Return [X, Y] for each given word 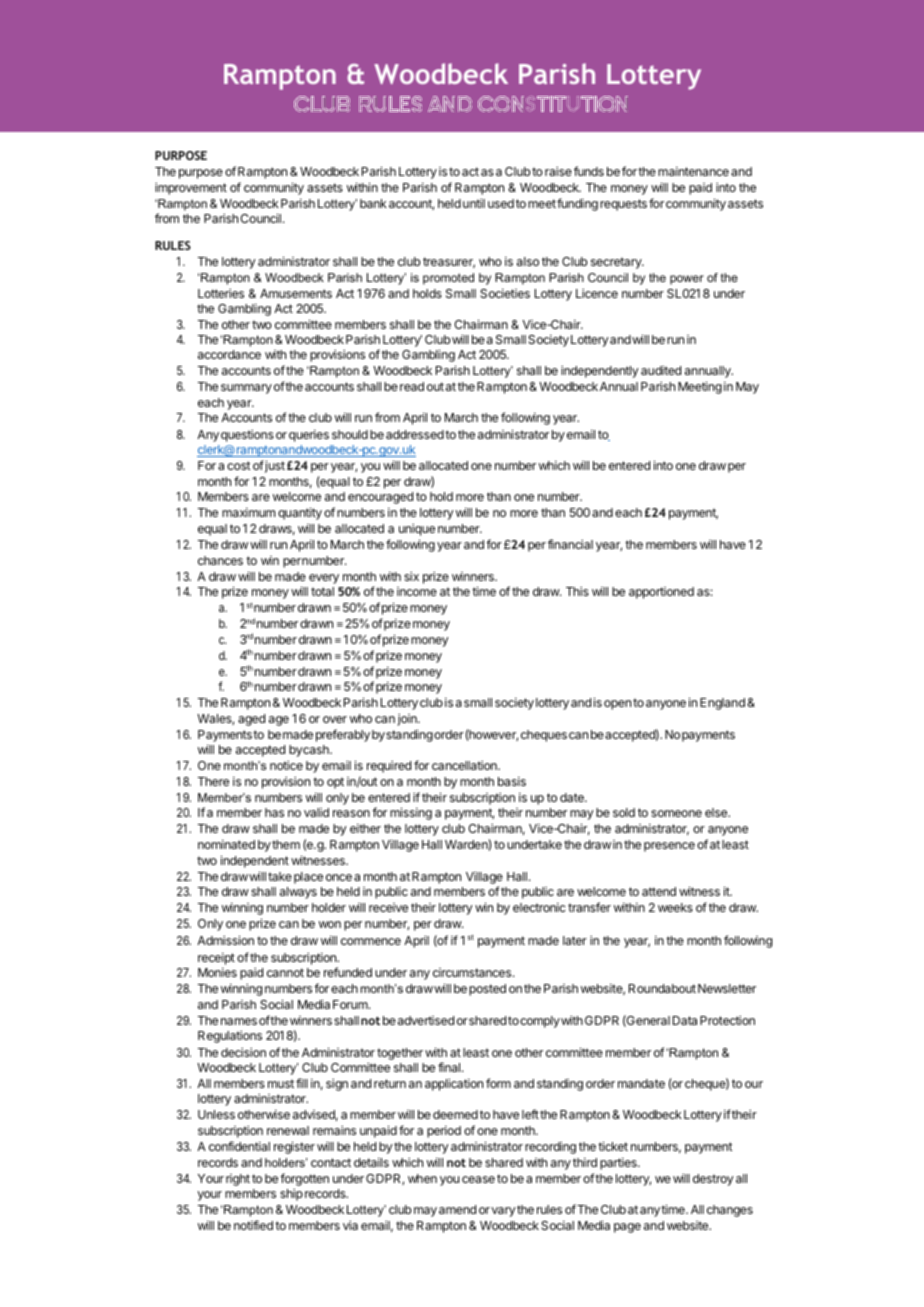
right [238, 1180]
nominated [226, 844]
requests [623, 205]
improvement [191, 188]
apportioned [661, 593]
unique [417, 529]
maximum [248, 512]
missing [411, 813]
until [474, 203]
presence [669, 847]
